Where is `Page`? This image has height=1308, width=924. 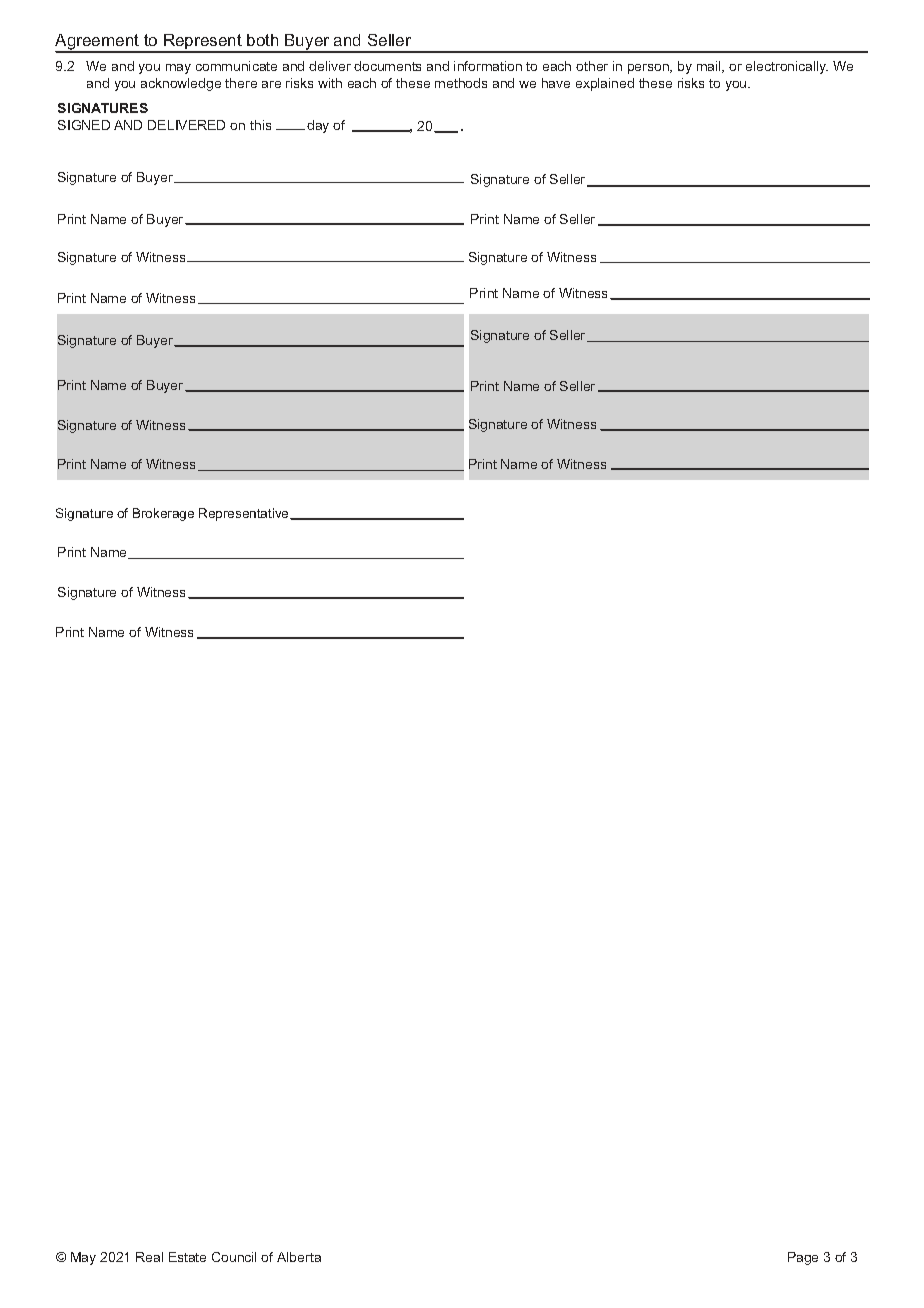
Page is located at coordinates (803, 1258).
